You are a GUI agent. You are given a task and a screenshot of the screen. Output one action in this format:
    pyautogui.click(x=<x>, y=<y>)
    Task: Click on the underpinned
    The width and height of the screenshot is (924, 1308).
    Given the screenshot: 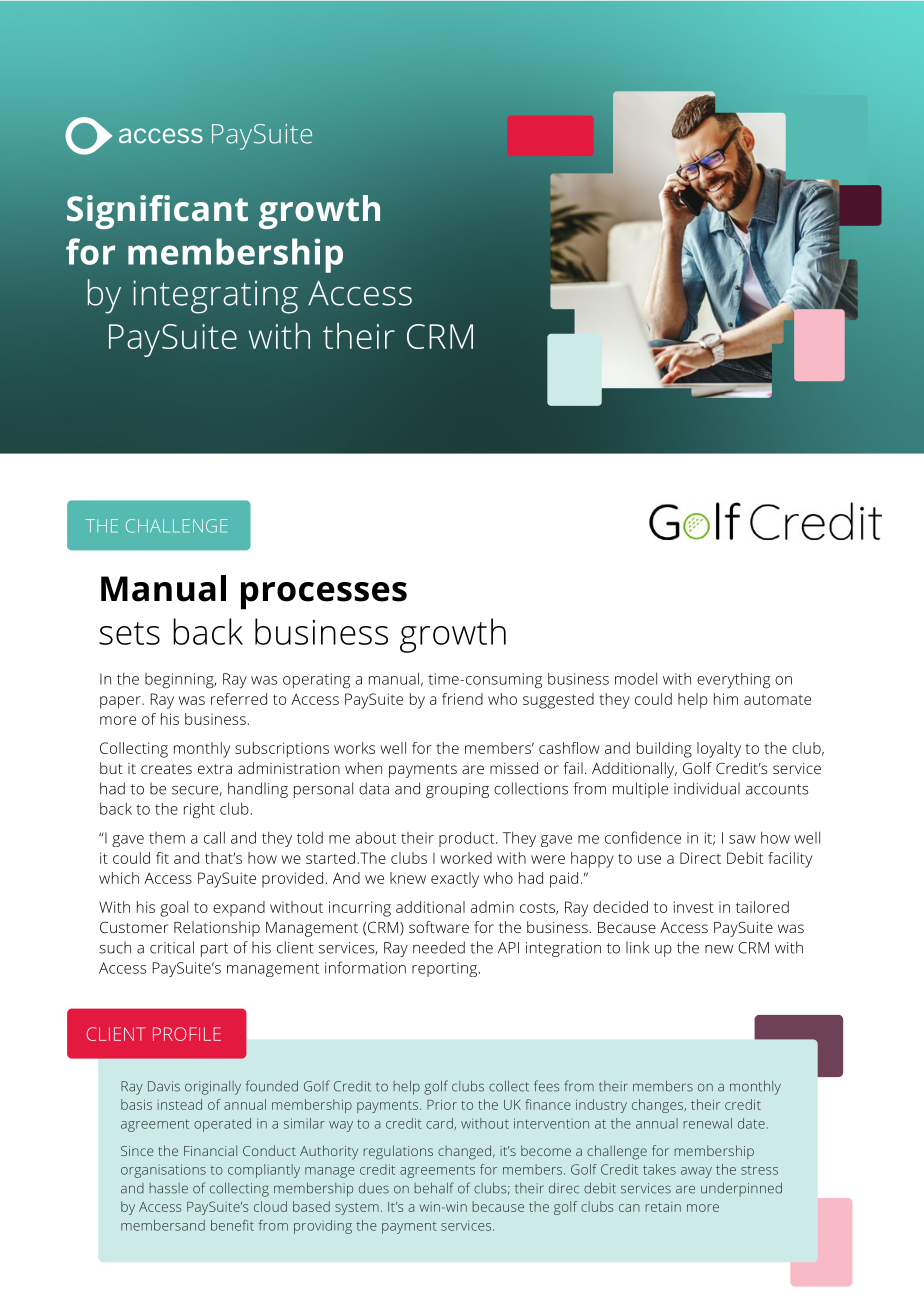 What is the action you would take?
    pyautogui.click(x=741, y=1189)
